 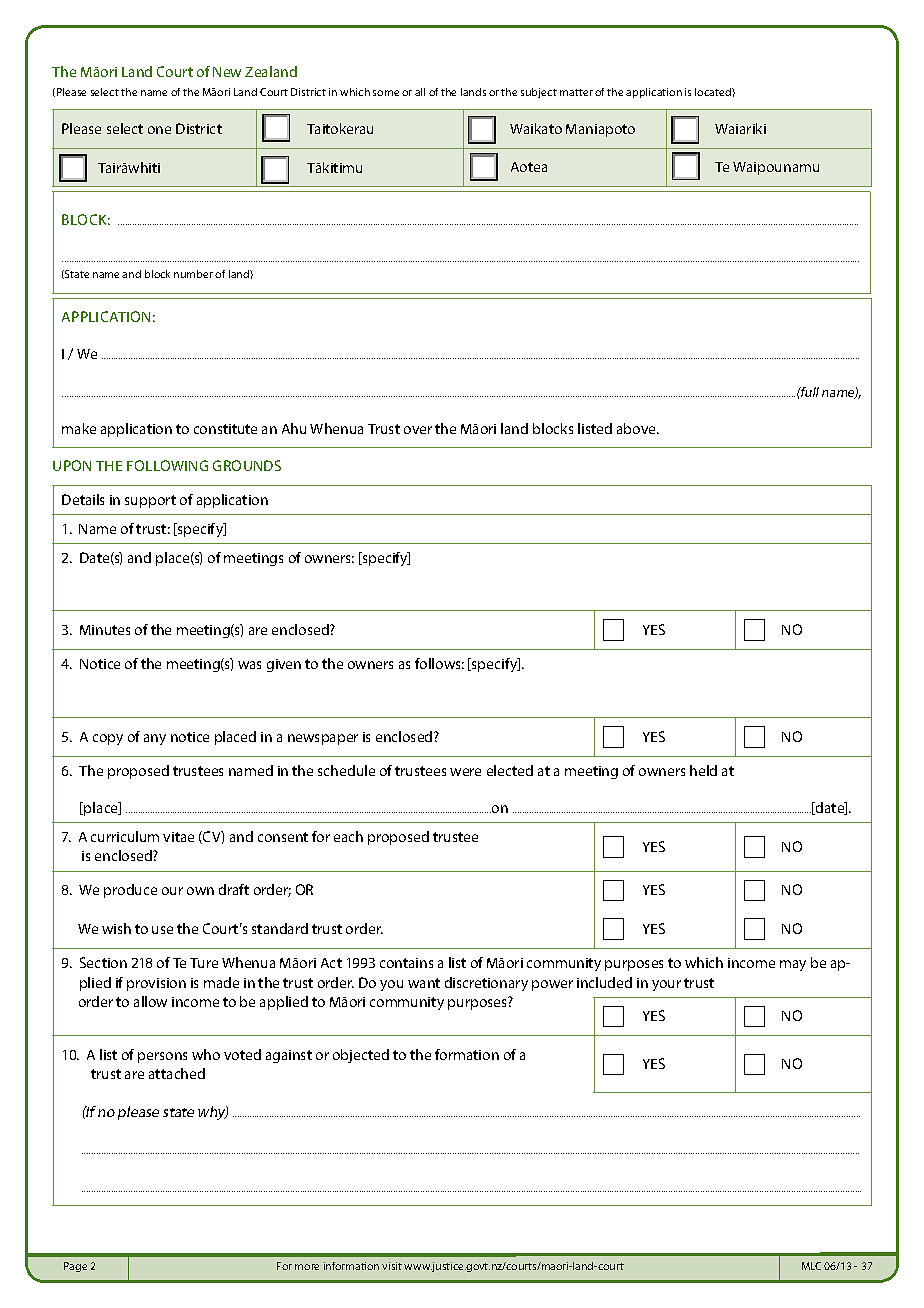 I want to click on MLC, so click(x=811, y=1266).
